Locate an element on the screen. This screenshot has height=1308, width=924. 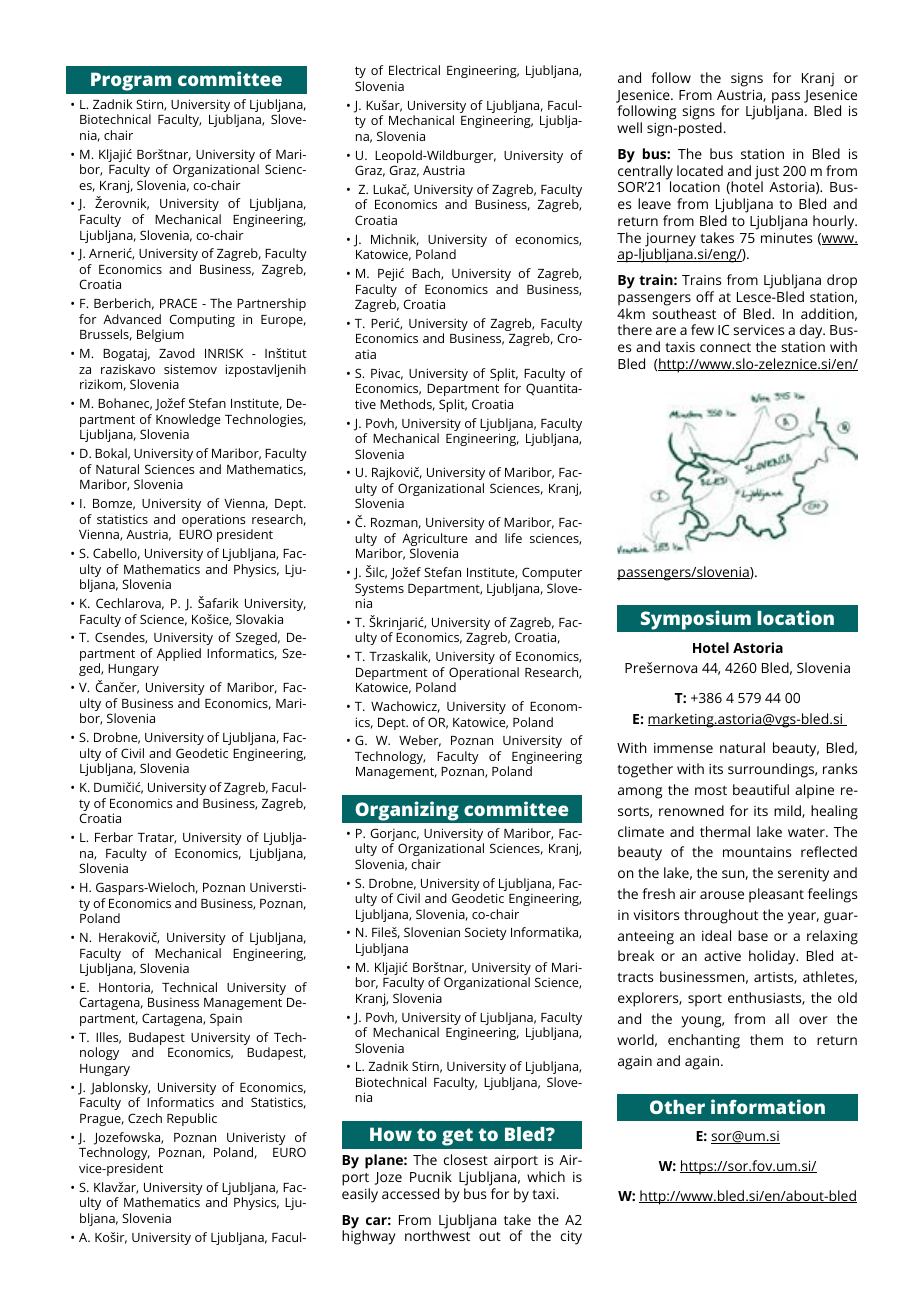
closest is located at coordinates (466, 1159).
